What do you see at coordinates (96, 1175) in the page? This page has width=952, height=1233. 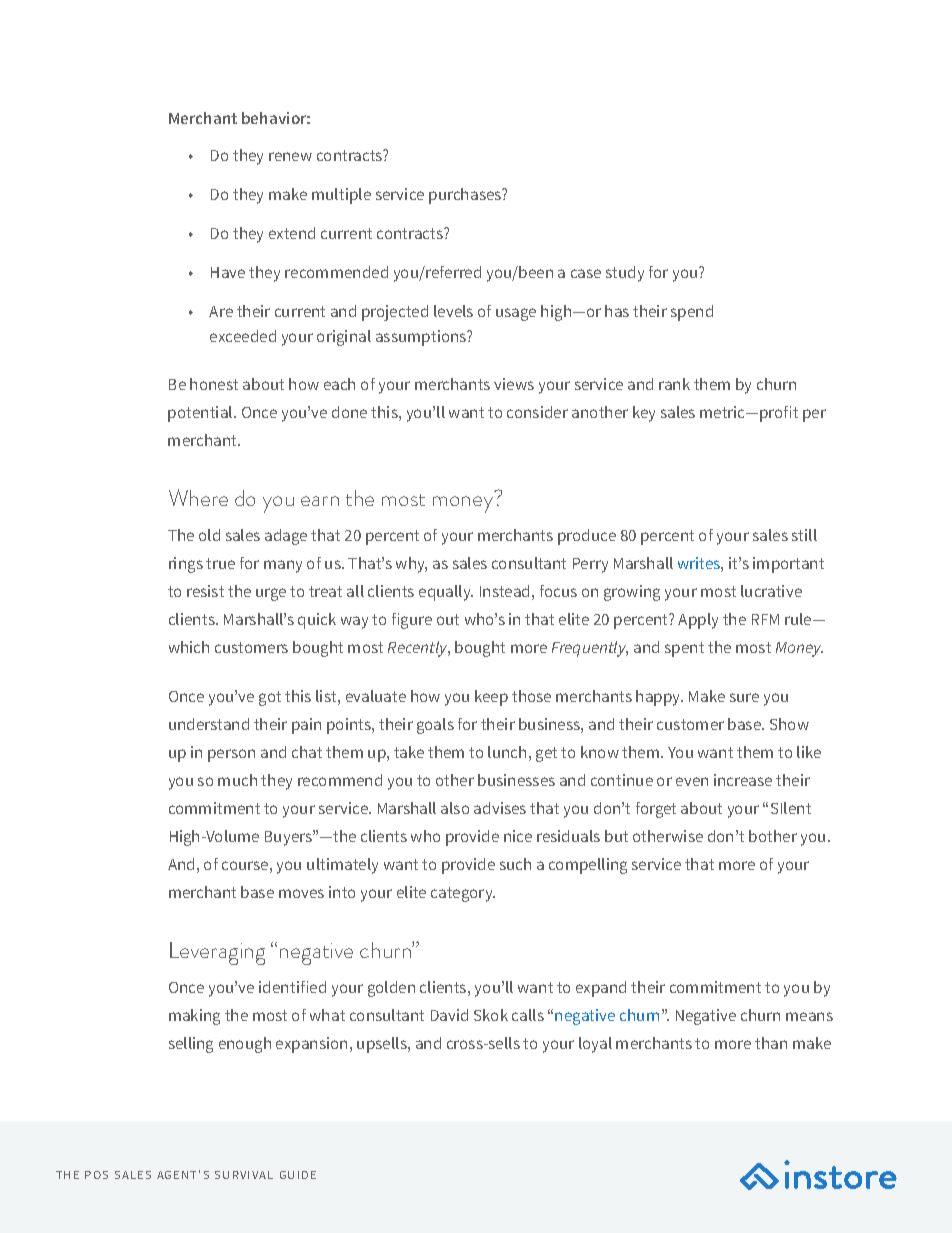 I see `POS` at bounding box center [96, 1175].
